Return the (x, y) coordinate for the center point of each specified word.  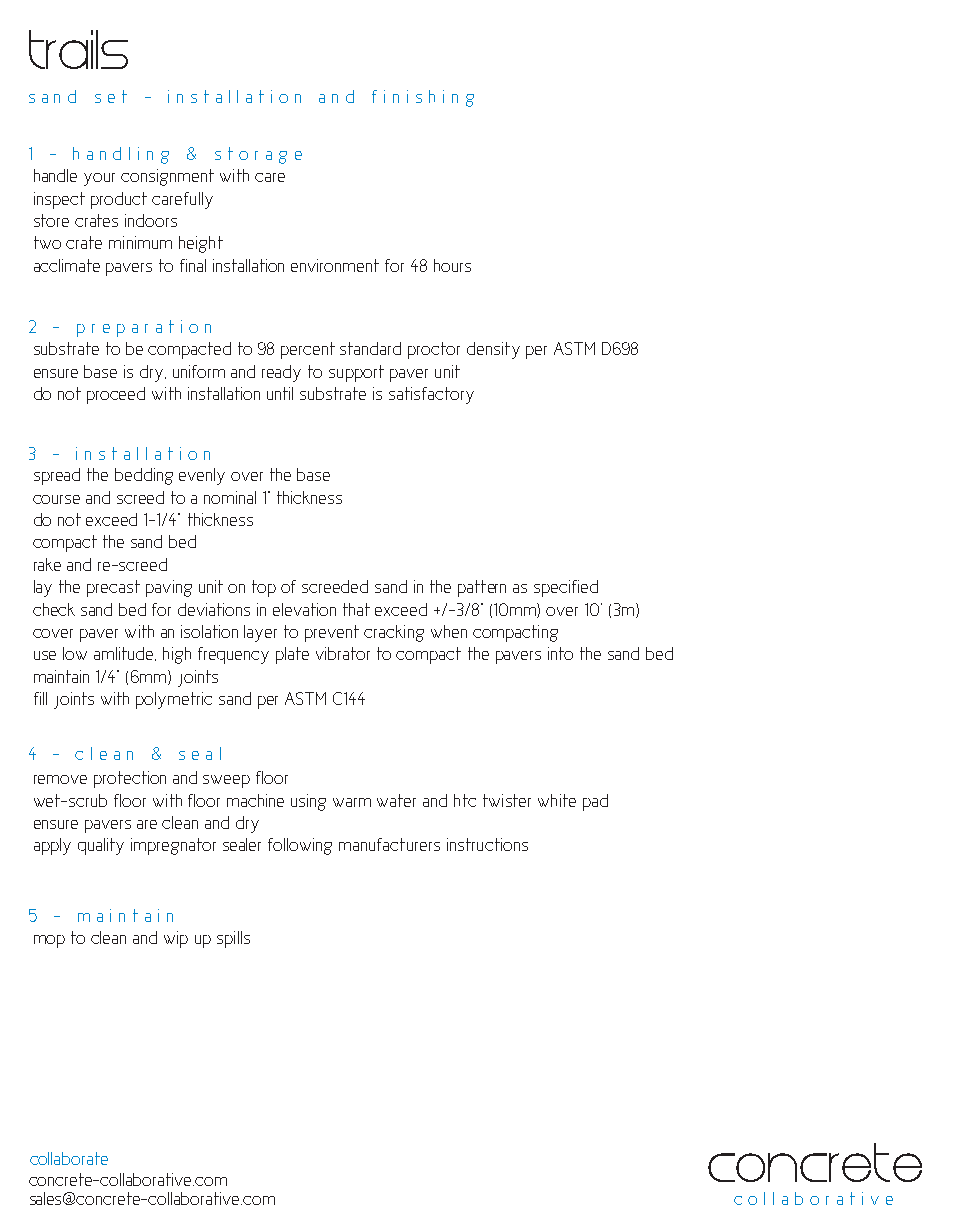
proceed (116, 395)
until (280, 393)
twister (507, 800)
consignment (167, 177)
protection (130, 779)
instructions (487, 844)
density (493, 350)
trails (78, 49)
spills (233, 939)
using (308, 802)
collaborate (69, 1158)
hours (452, 265)
